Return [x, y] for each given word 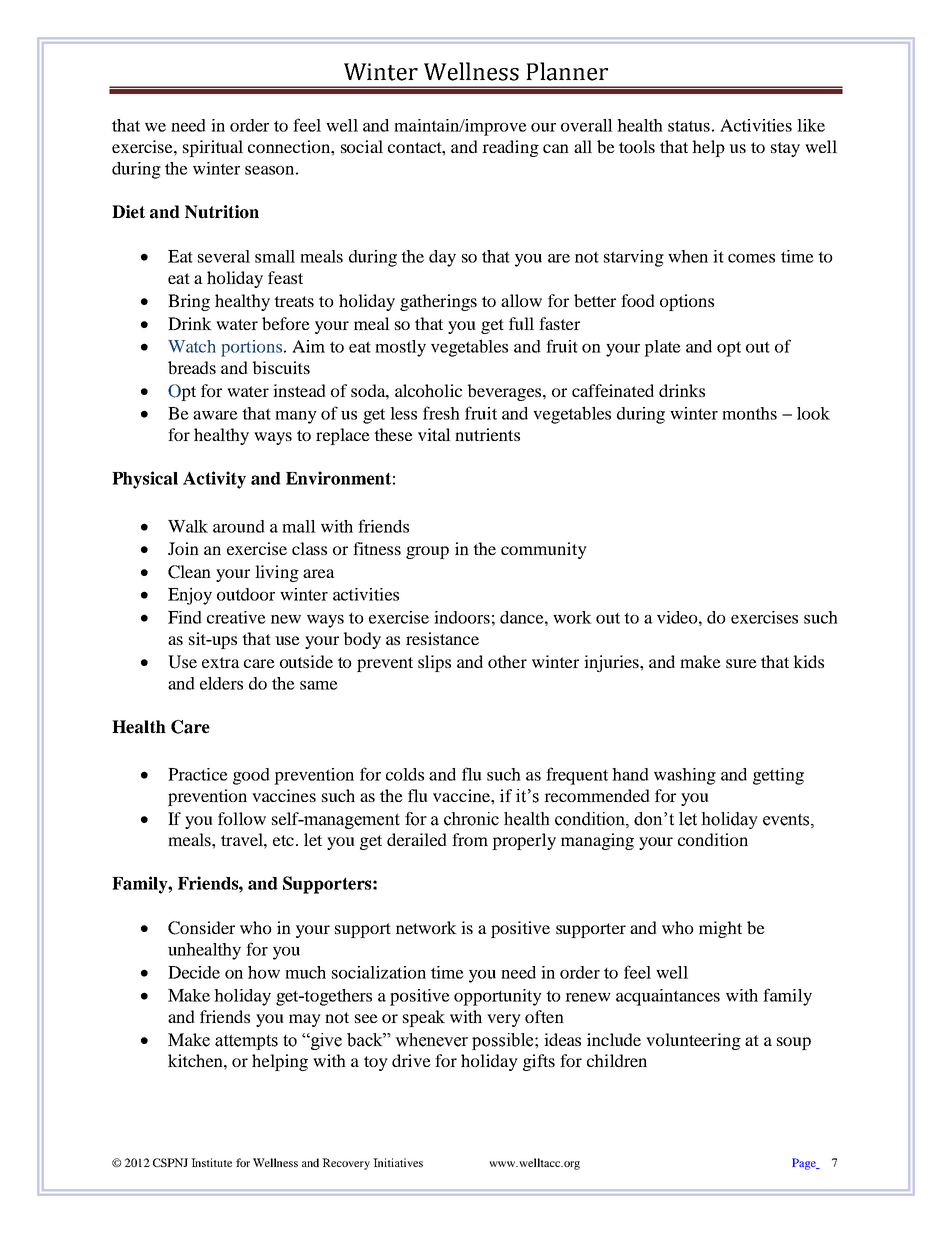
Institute [211, 1162]
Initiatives [398, 1162]
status [689, 126]
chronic [471, 819]
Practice [198, 774]
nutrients [487, 434]
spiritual [213, 148]
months [749, 413]
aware [215, 415]
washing [685, 776]
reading [510, 148]
